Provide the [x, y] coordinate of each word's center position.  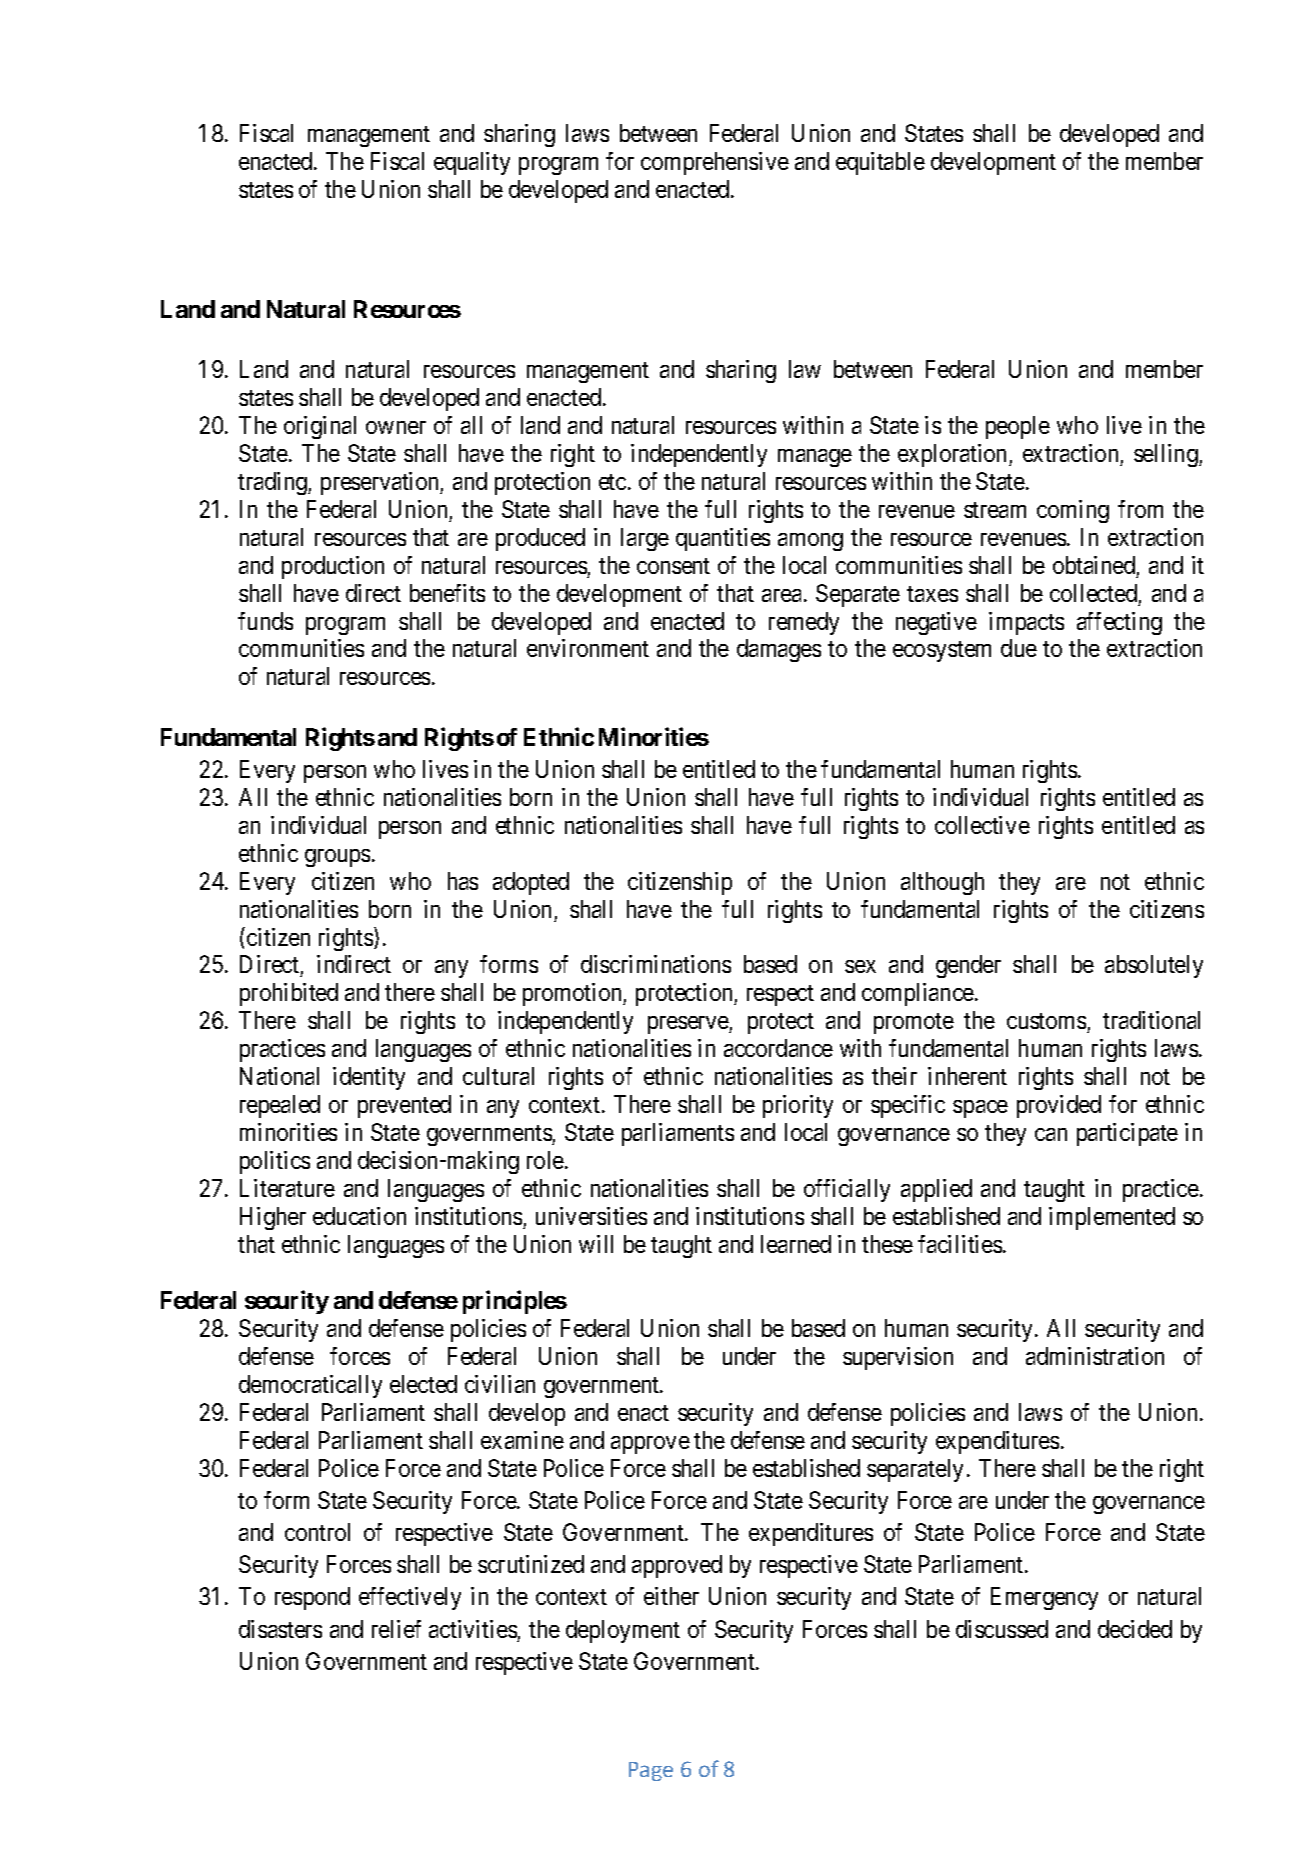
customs [1046, 1021]
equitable [880, 163]
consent [673, 566]
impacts [1026, 623]
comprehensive [715, 163]
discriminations [656, 964]
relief [396, 1629]
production [333, 567]
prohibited [289, 994]
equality [472, 163]
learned [796, 1244]
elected [423, 1384]
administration [1095, 1356]
